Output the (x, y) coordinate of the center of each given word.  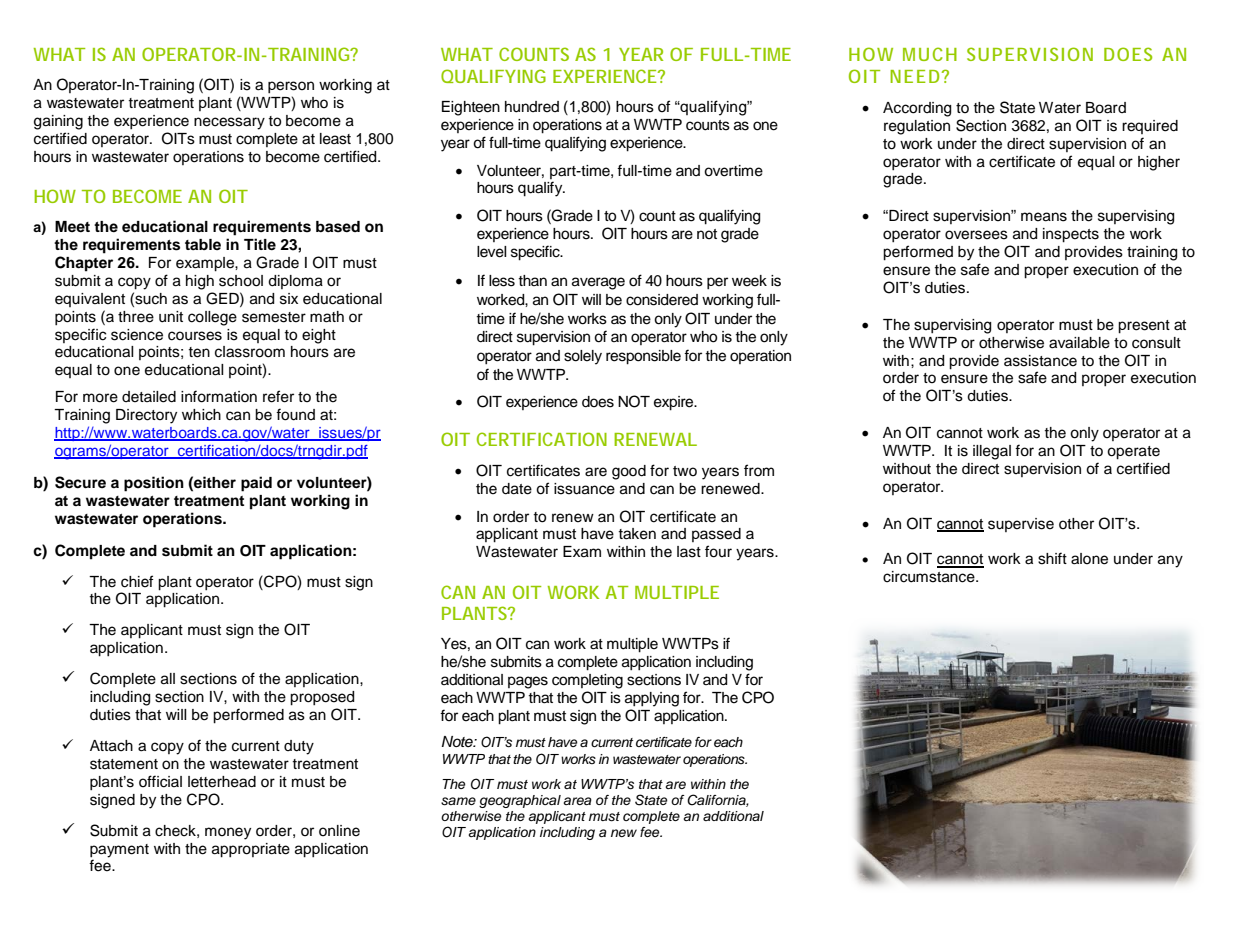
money (228, 833)
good (629, 472)
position (154, 484)
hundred (532, 107)
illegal (992, 452)
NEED (914, 76)
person (291, 87)
